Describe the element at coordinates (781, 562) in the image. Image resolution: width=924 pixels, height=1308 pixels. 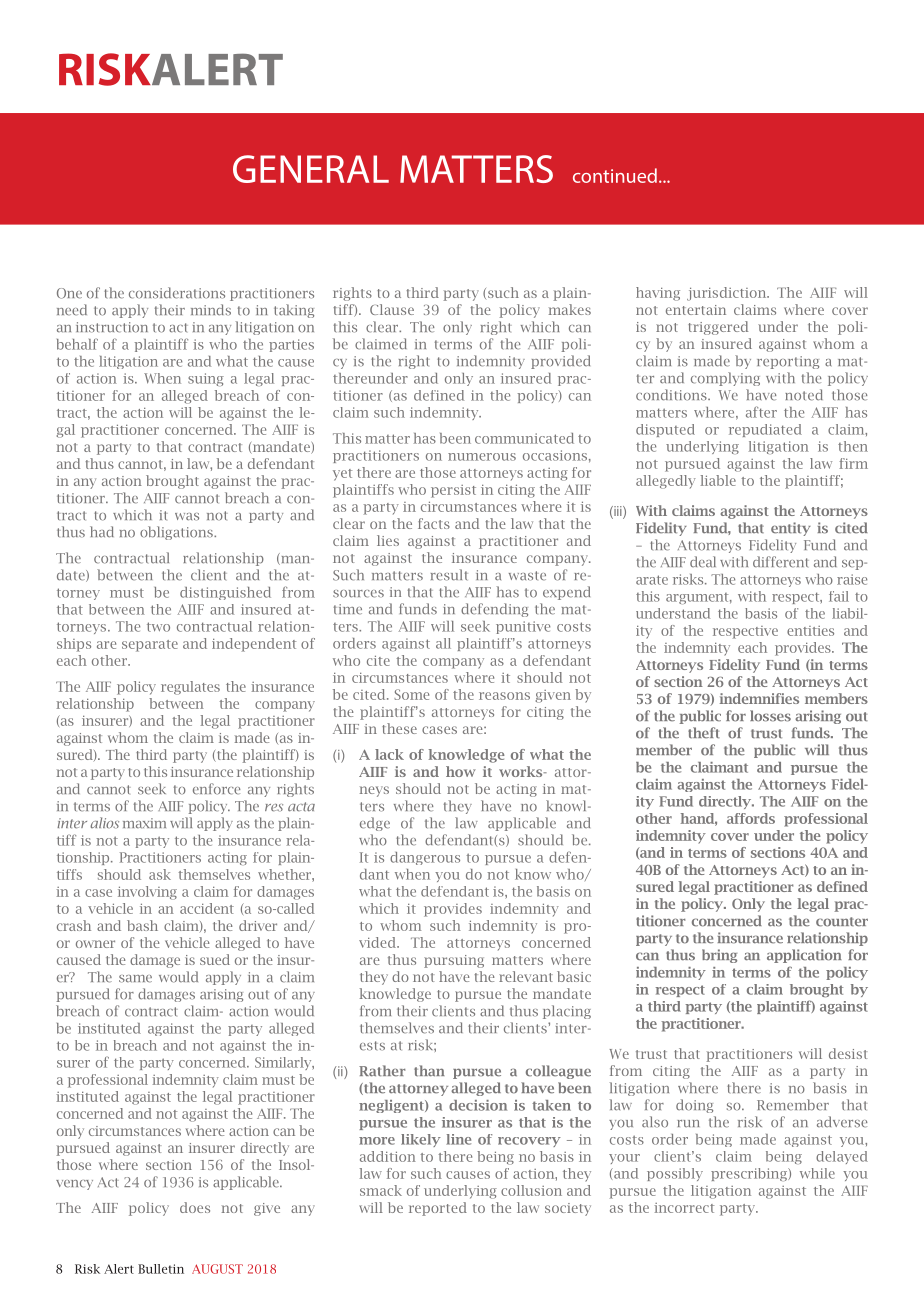
I see `different` at that location.
